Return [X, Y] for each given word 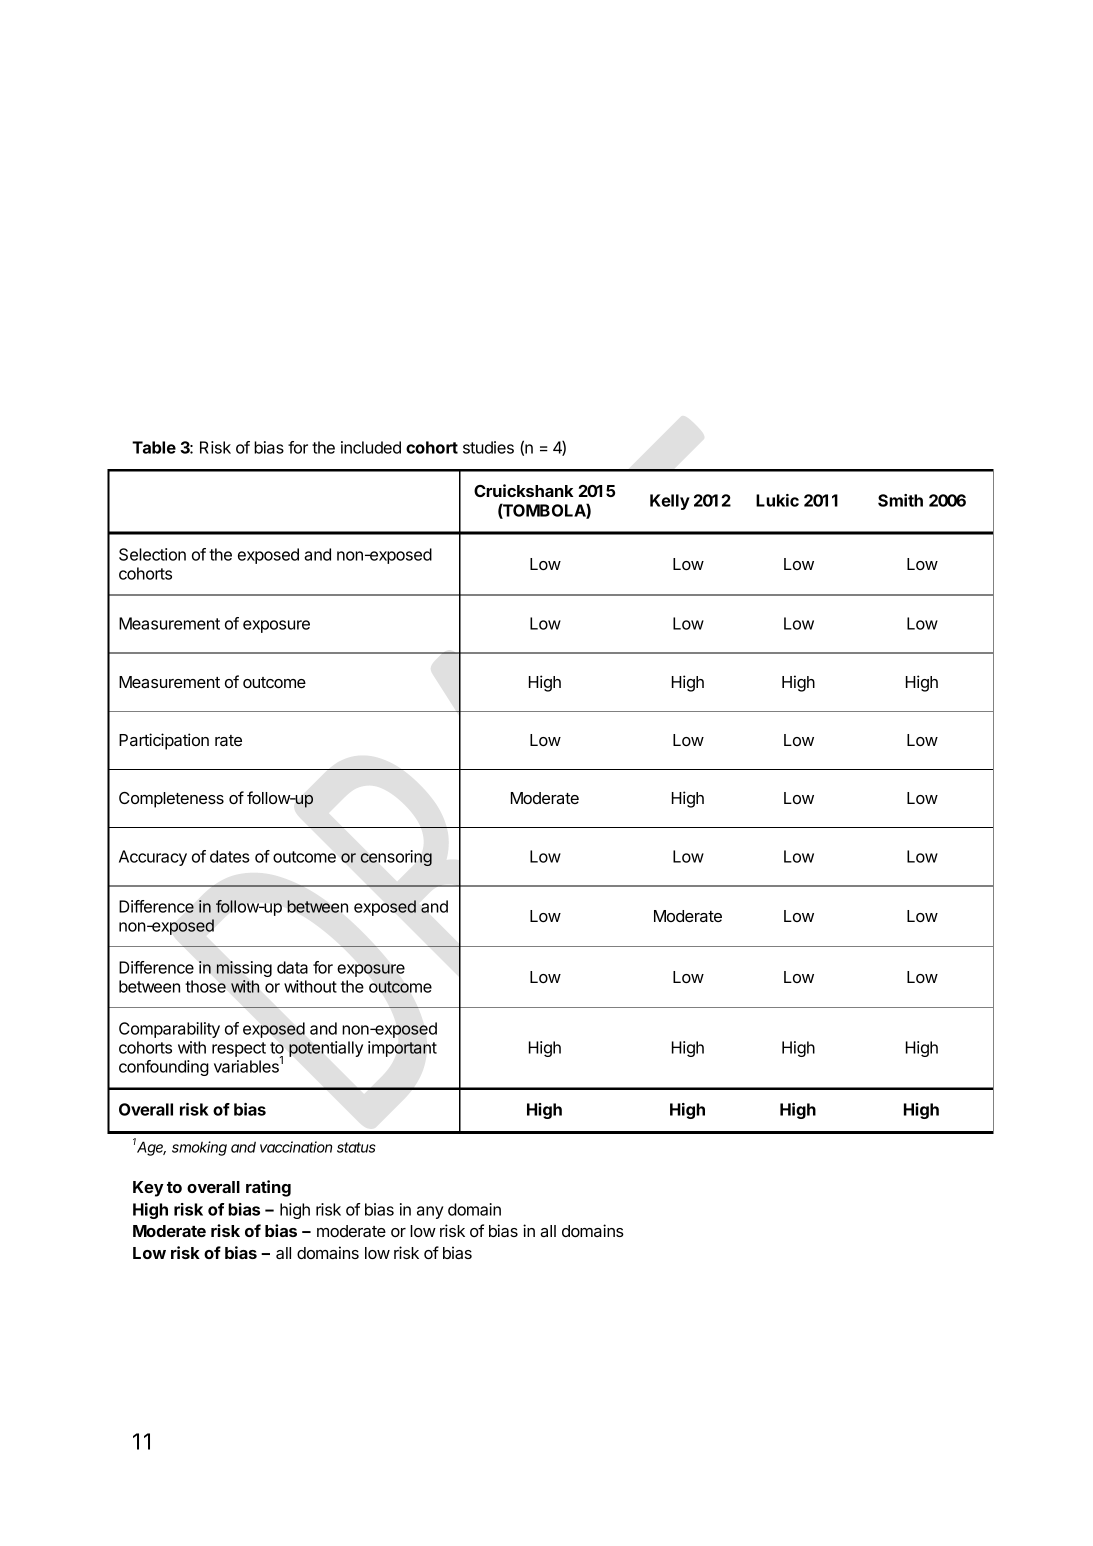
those [205, 986]
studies [488, 447]
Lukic [777, 500]
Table [154, 447]
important [402, 1049]
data [292, 967]
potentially [326, 1049]
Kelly [670, 502]
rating [268, 1188]
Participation [164, 741]
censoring [396, 858]
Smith [900, 500]
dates [229, 856]
